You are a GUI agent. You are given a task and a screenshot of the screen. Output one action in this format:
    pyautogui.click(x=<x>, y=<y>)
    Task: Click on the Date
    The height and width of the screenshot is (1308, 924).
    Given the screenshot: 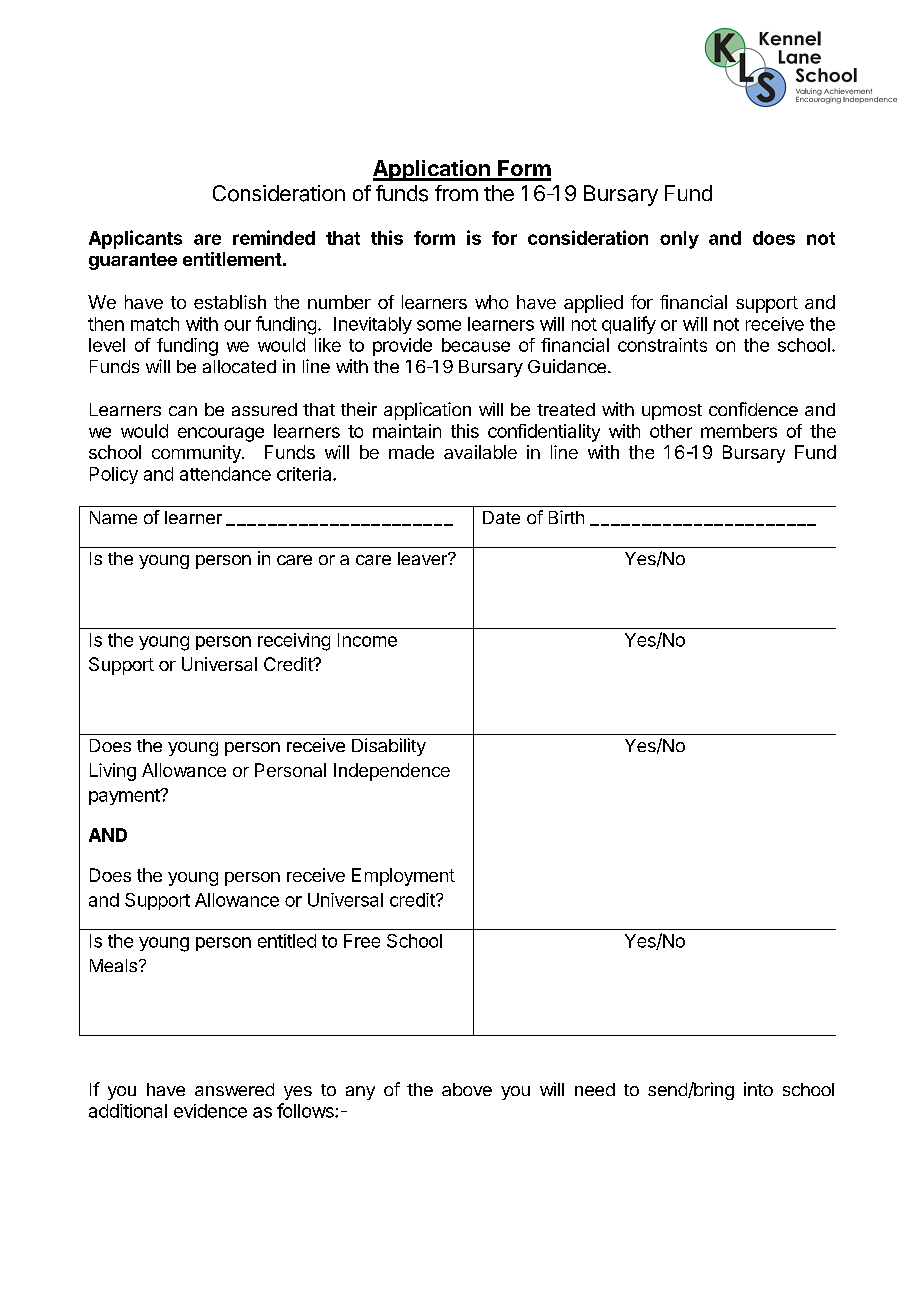 What is the action you would take?
    pyautogui.click(x=501, y=517)
